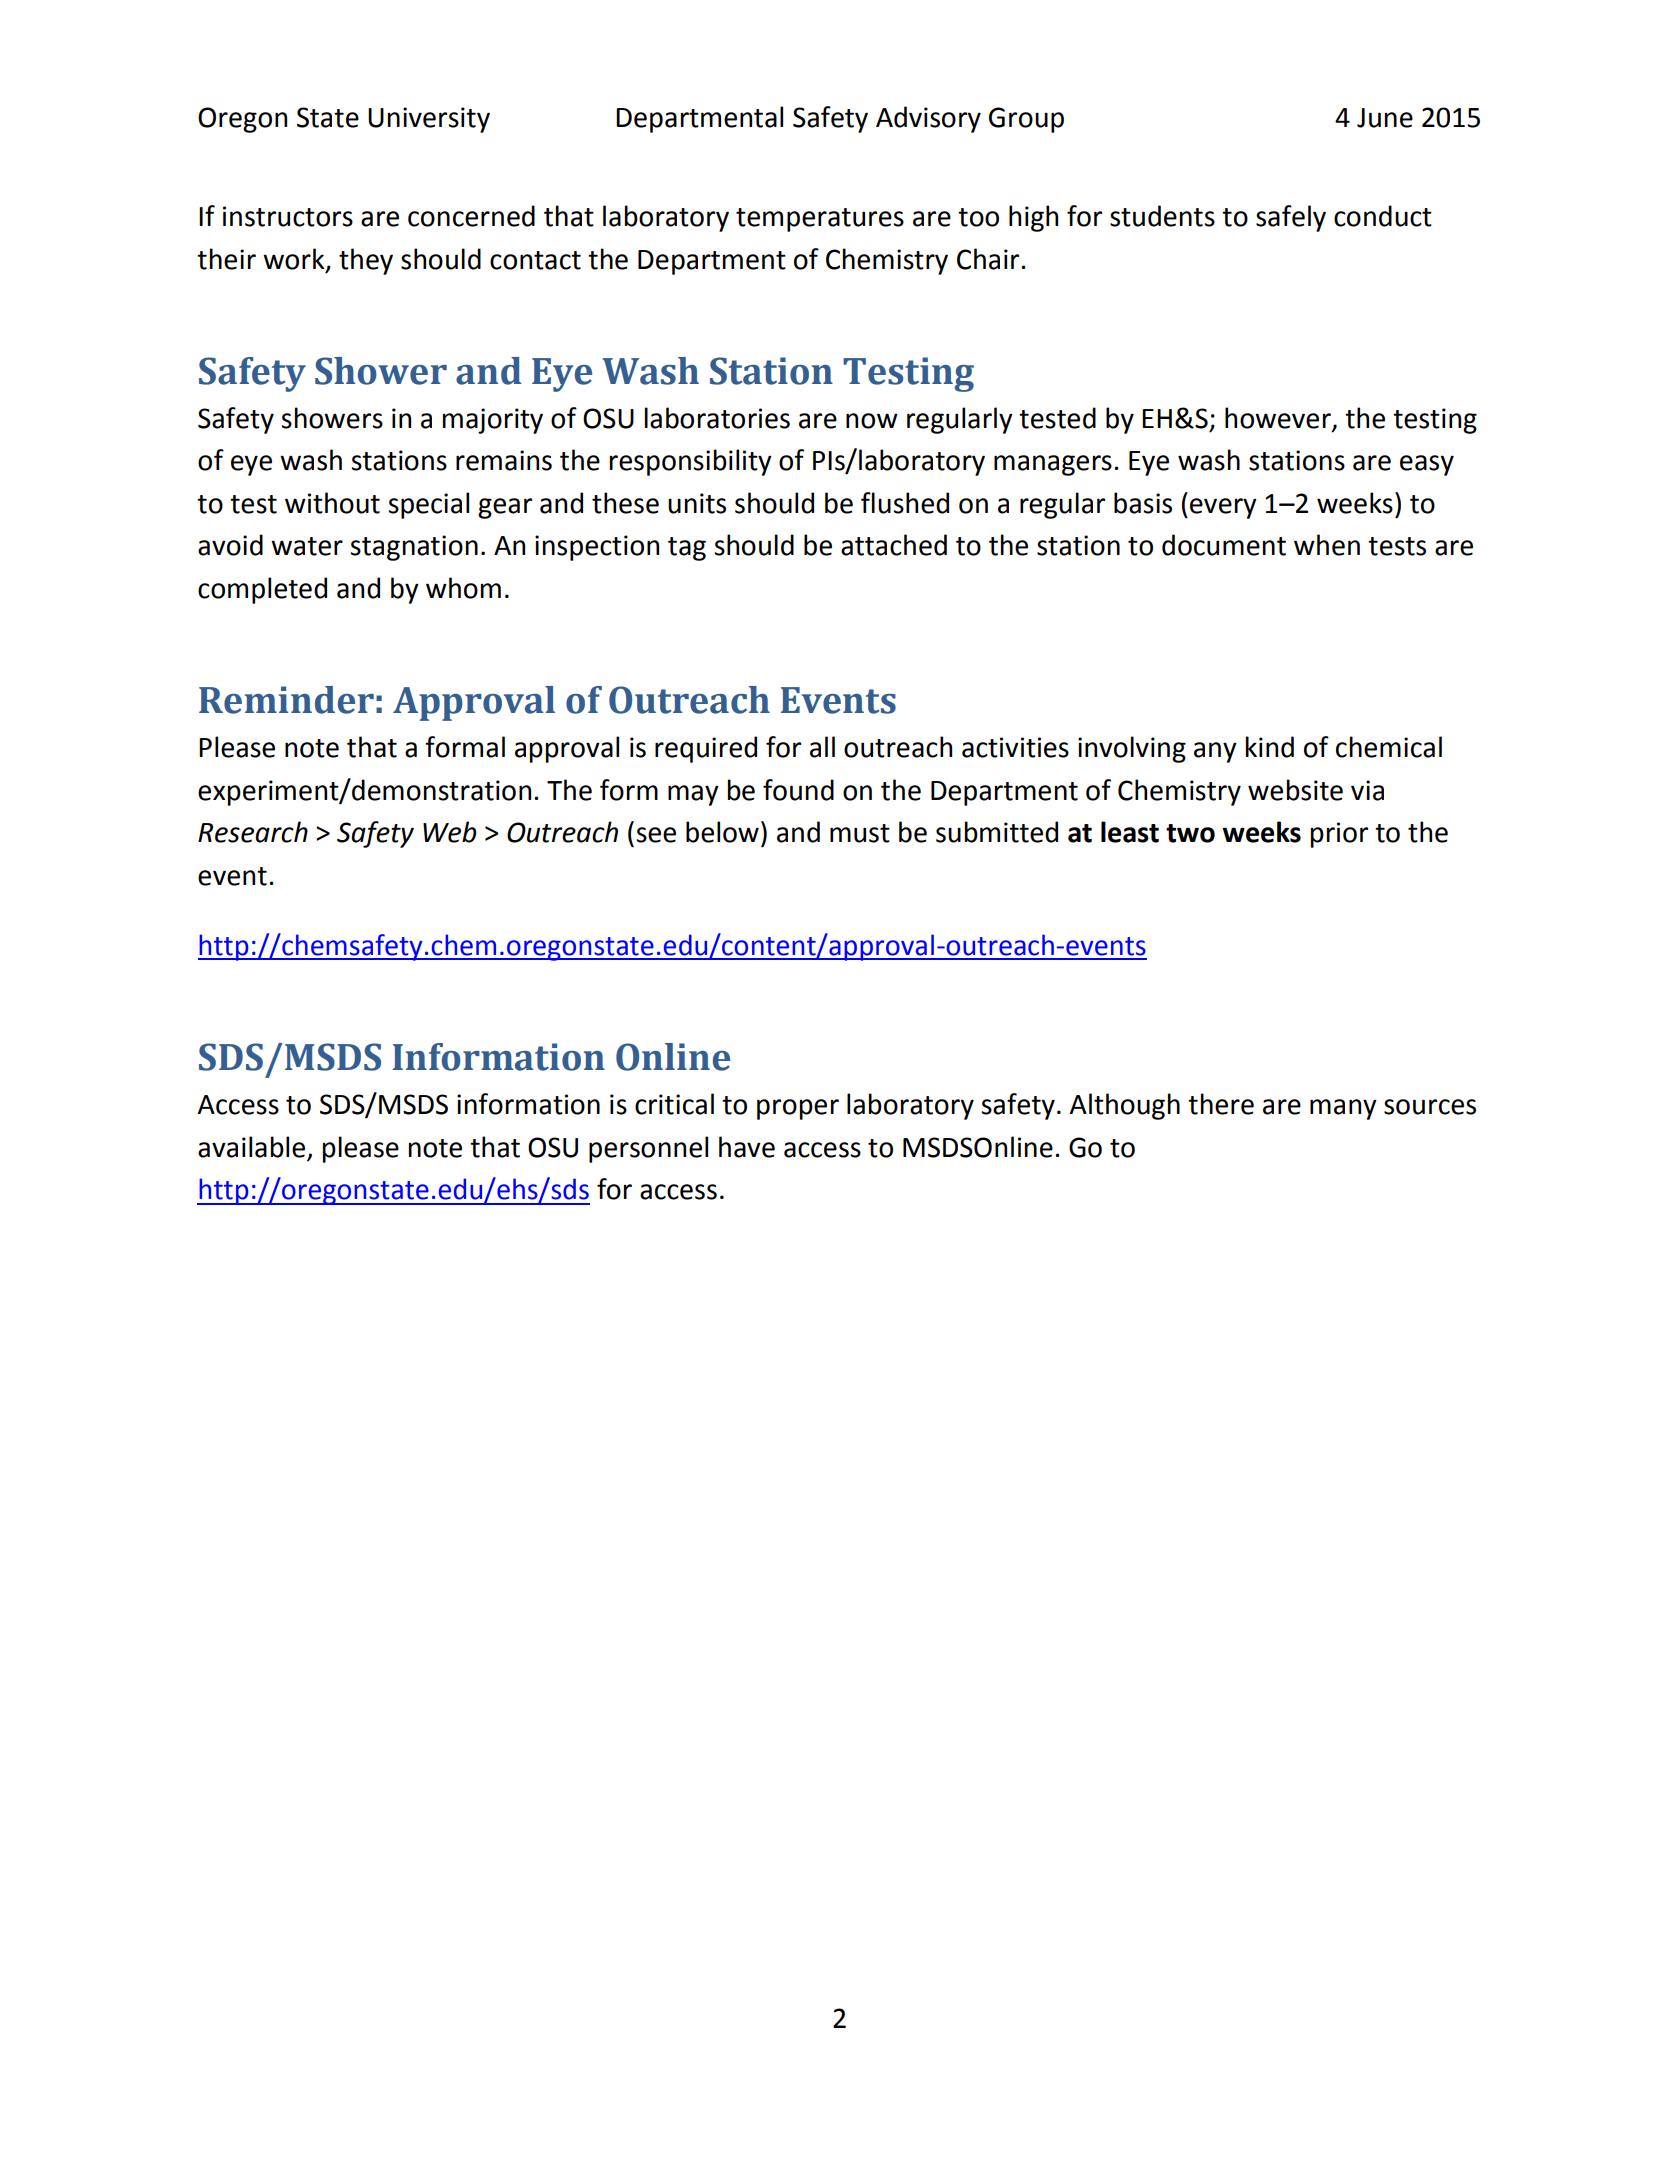  Describe the element at coordinates (1270, 747) in the image. I see `kind` at that location.
